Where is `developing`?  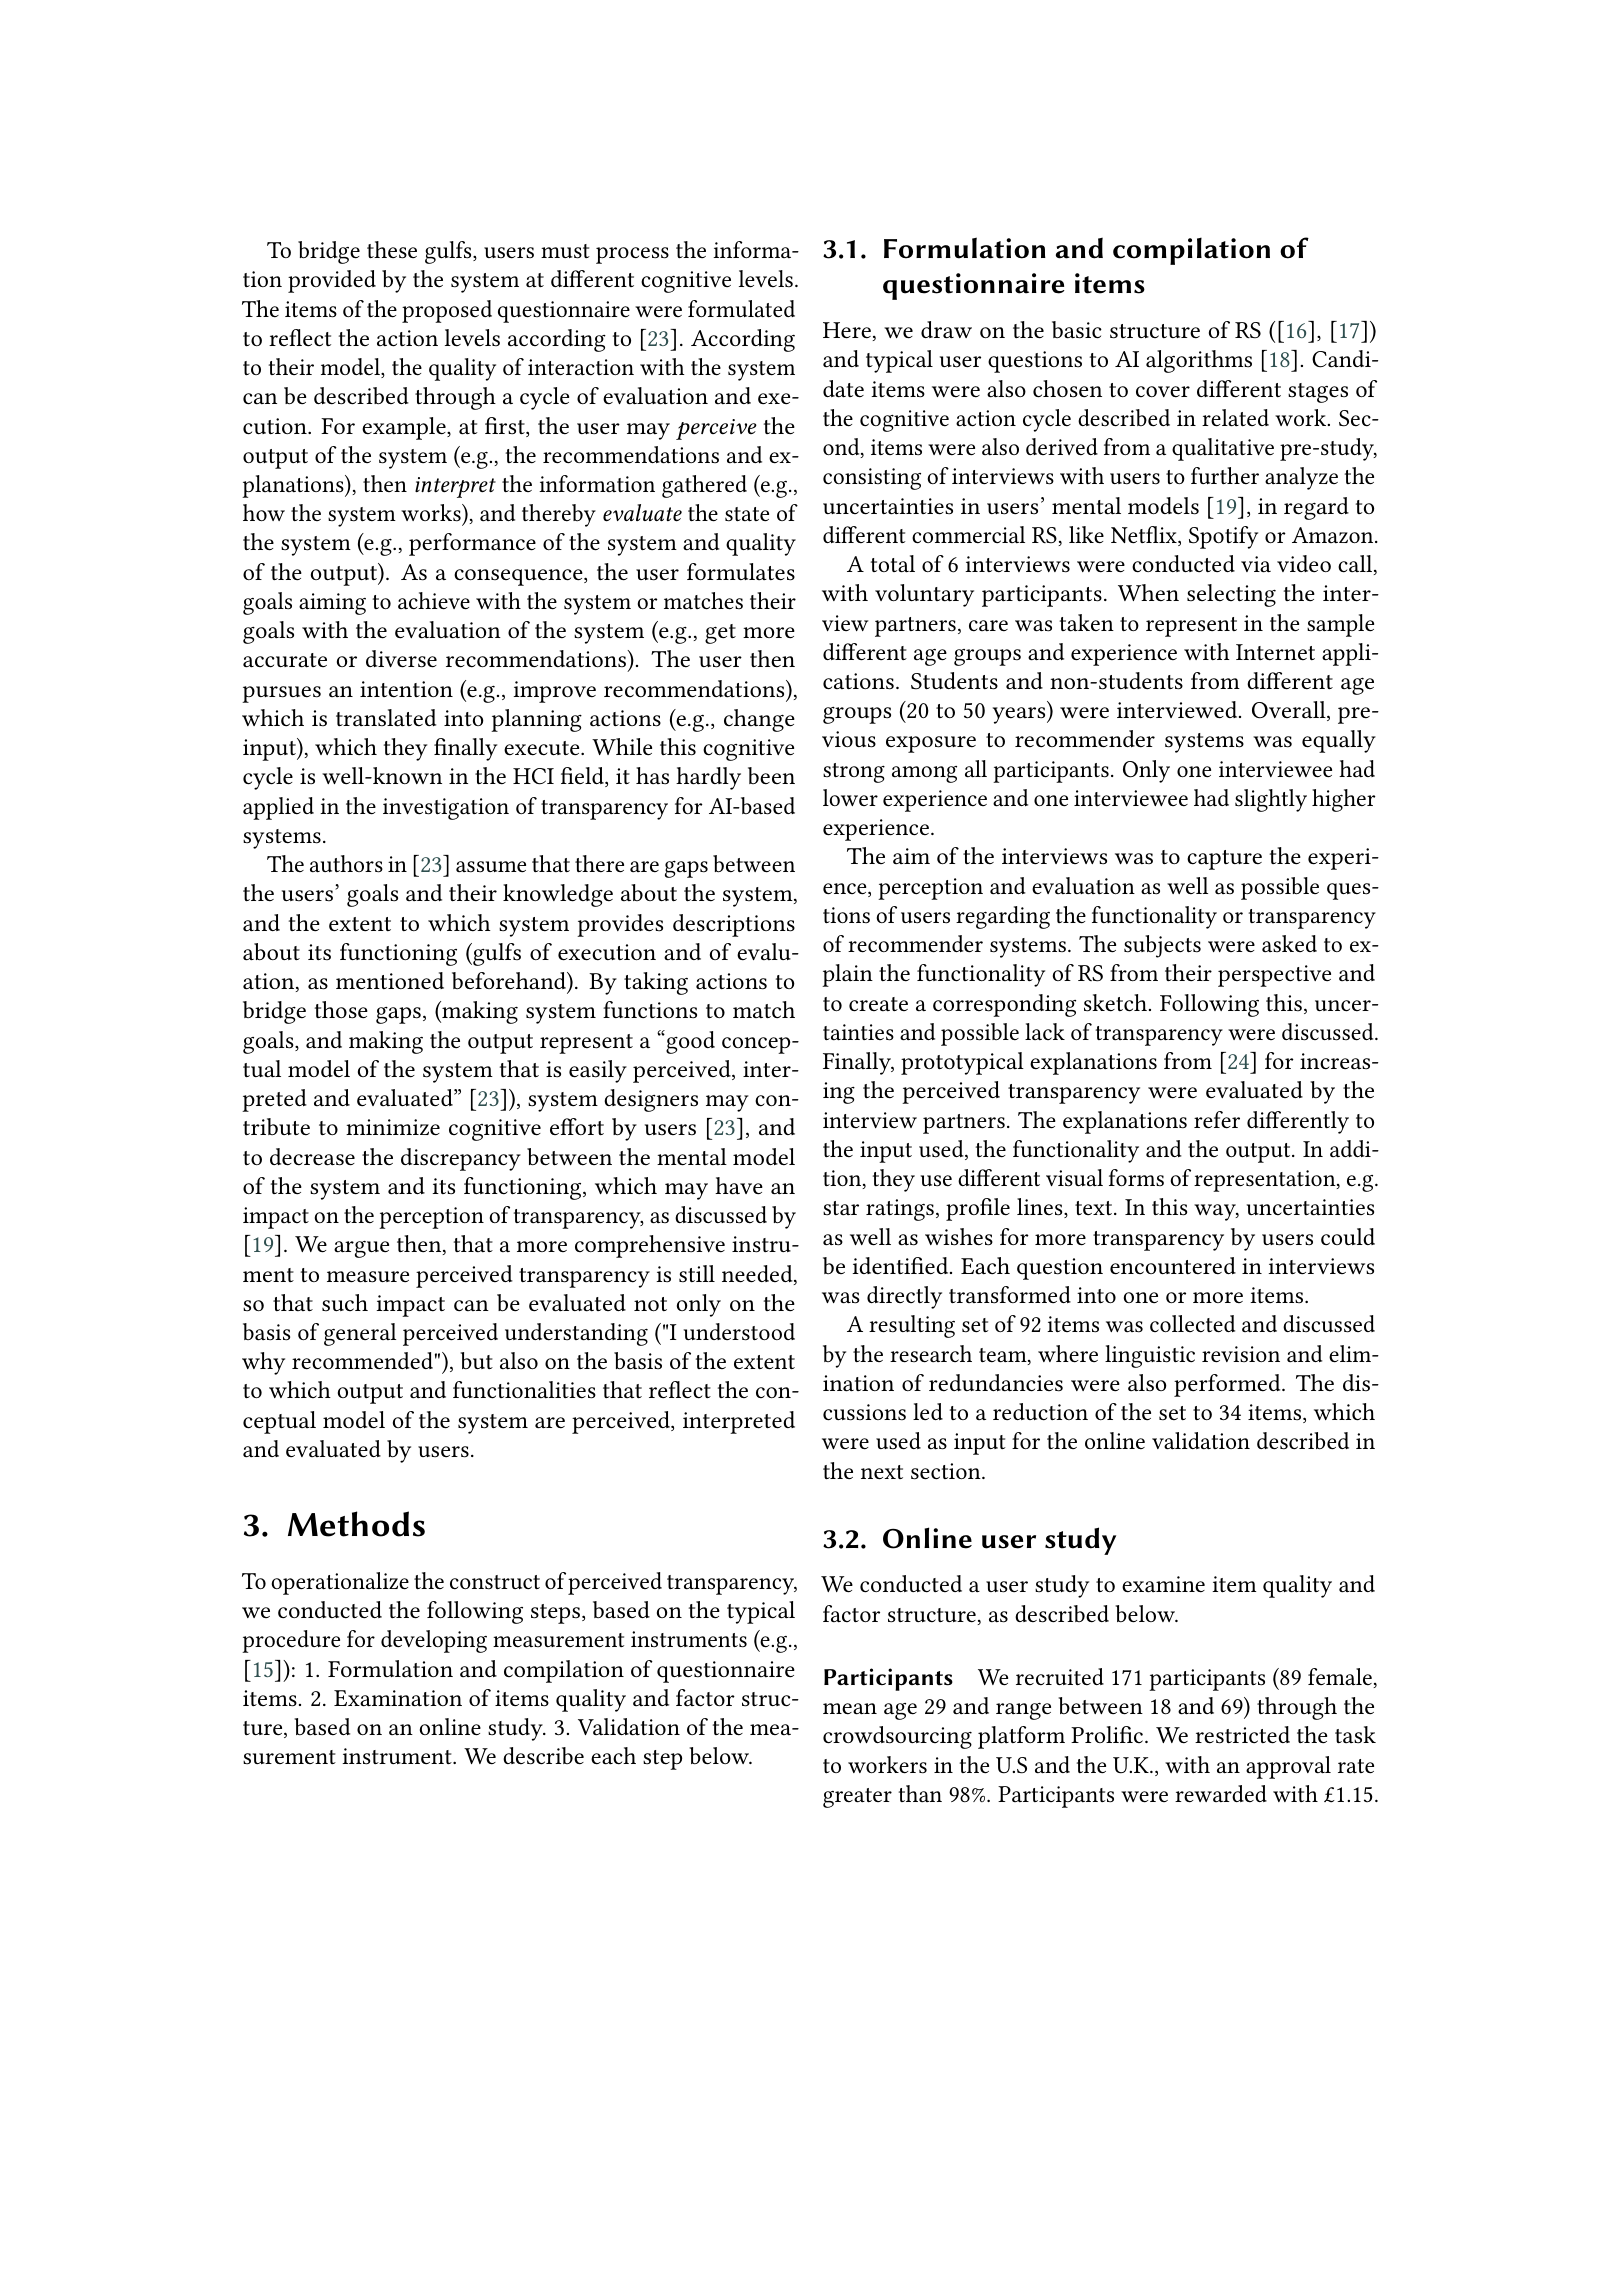
developing is located at coordinates (434, 1641).
